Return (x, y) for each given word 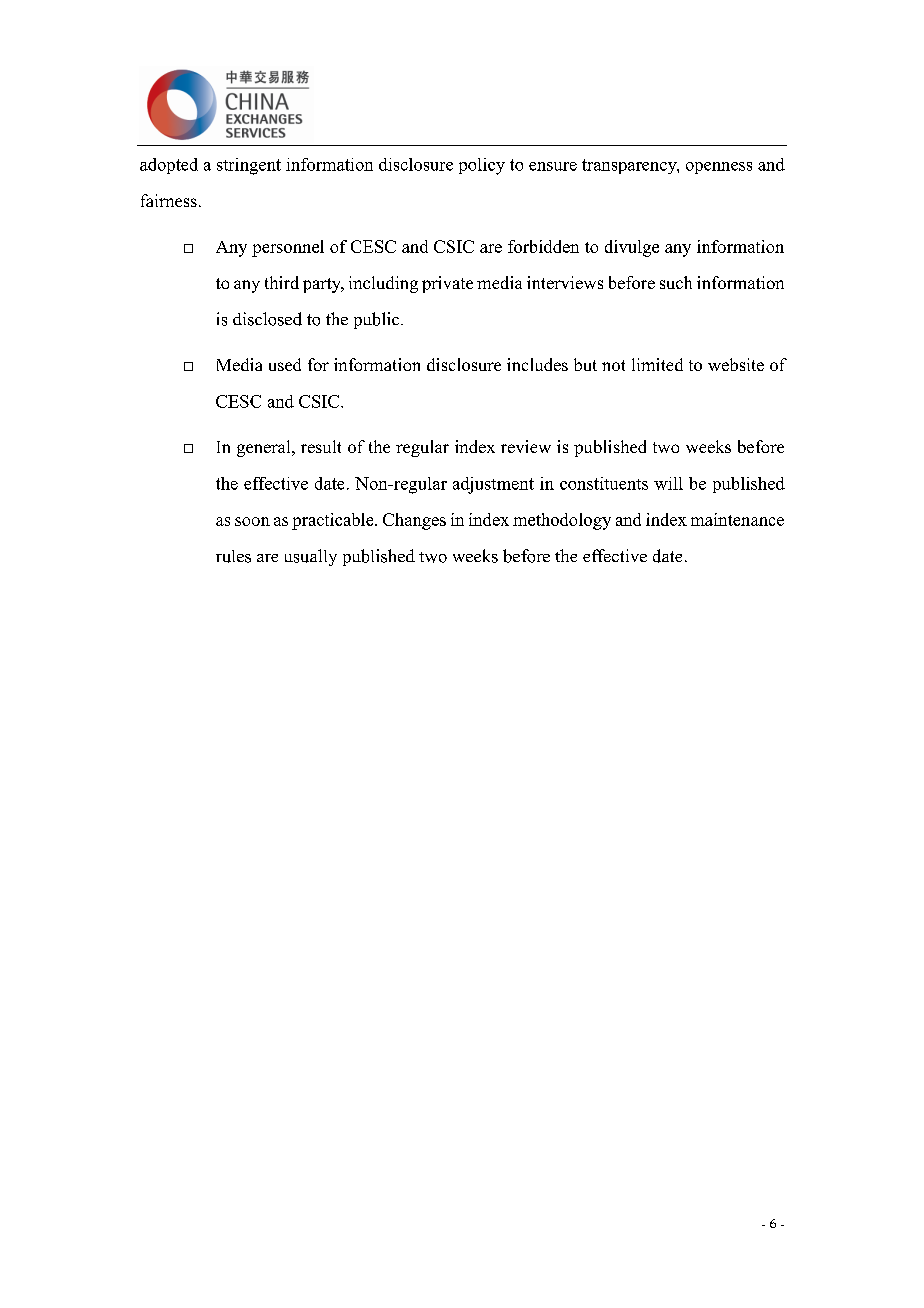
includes (537, 364)
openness (719, 168)
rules (233, 556)
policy (482, 166)
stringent (249, 166)
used (285, 364)
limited (657, 364)
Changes (414, 521)
